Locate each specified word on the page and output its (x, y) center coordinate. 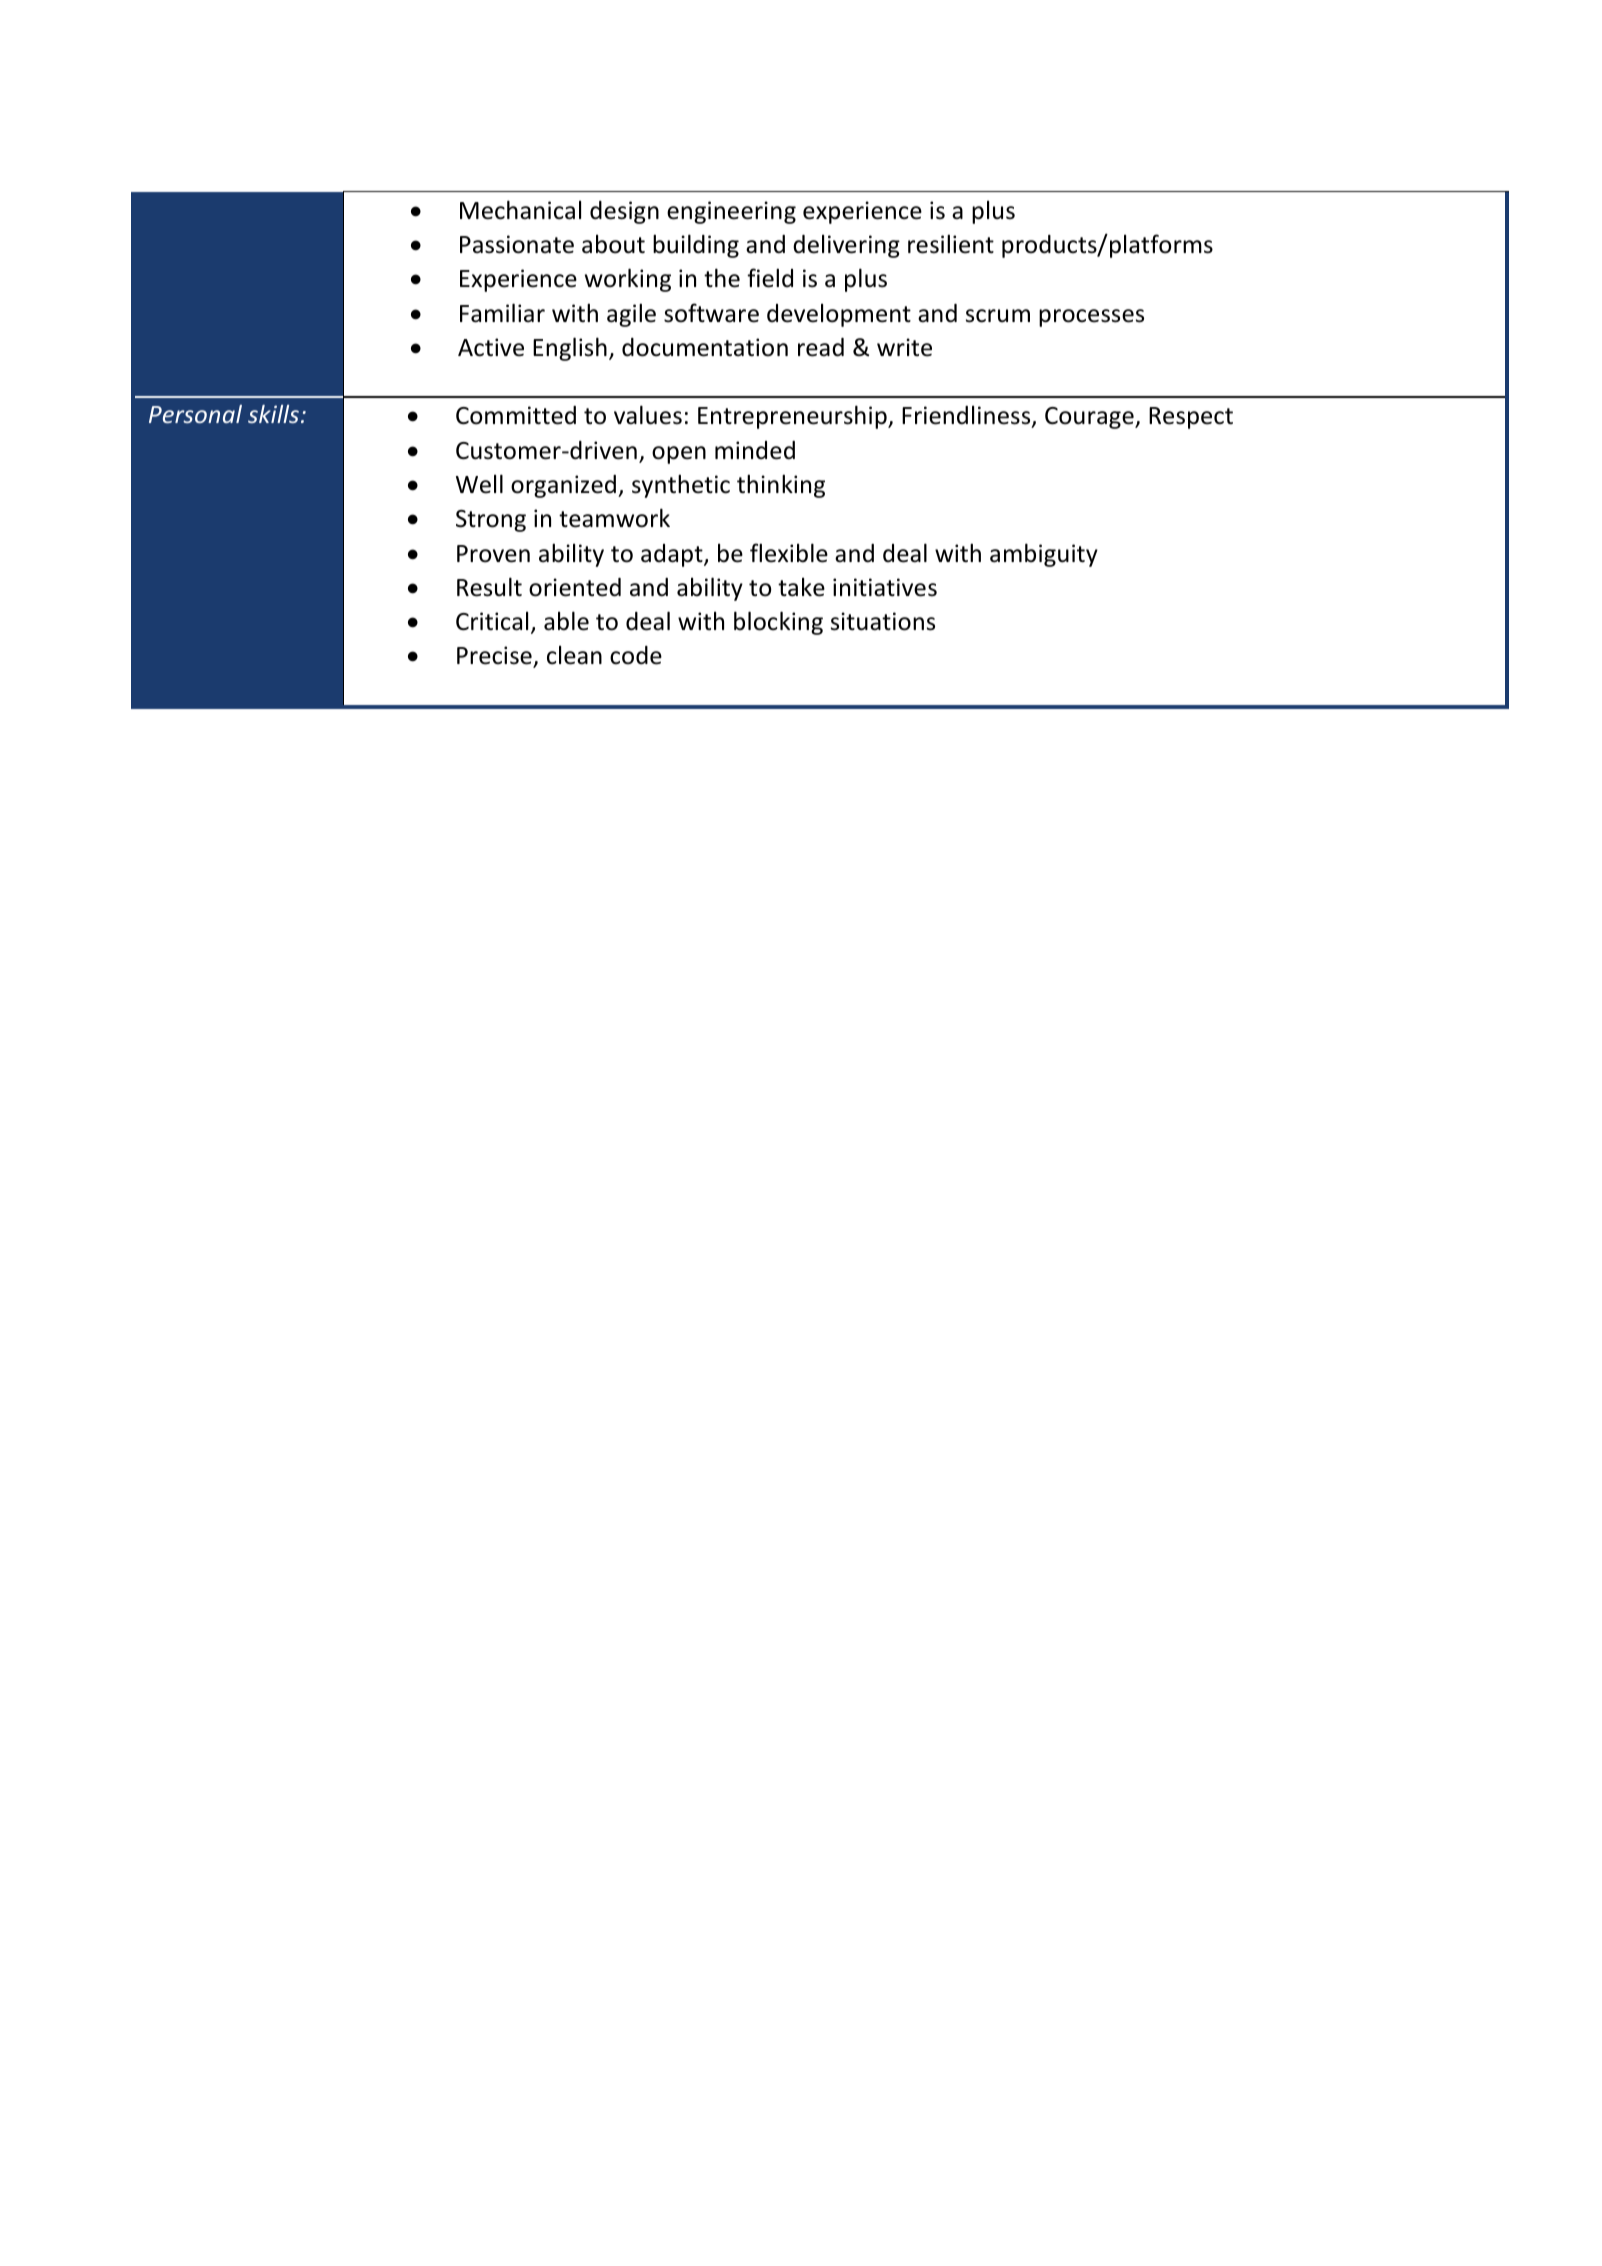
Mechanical (520, 210)
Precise (495, 656)
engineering (731, 212)
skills (273, 414)
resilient (951, 244)
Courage (1090, 418)
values (648, 415)
